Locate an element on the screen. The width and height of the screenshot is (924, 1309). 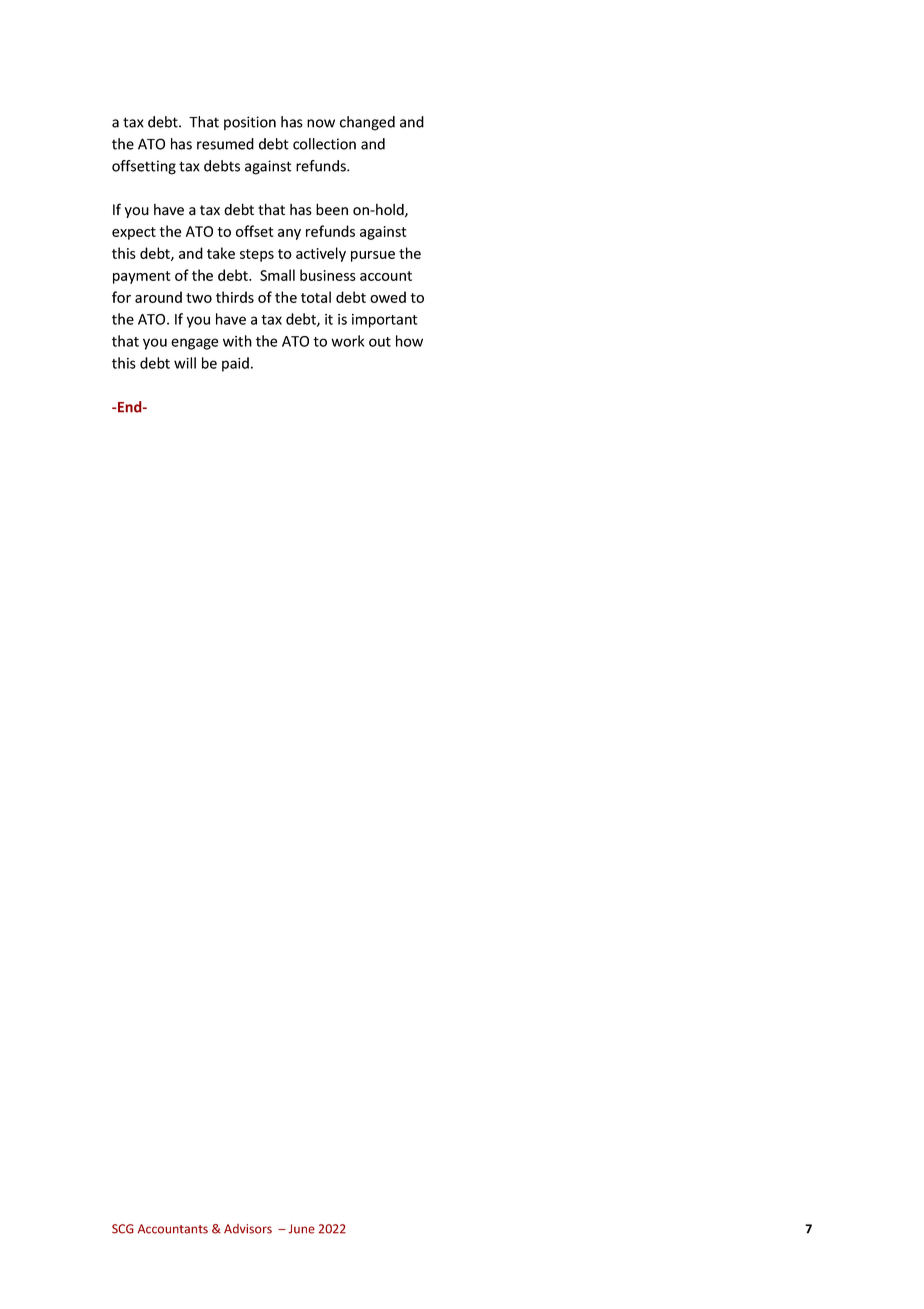
position is located at coordinates (250, 123).
